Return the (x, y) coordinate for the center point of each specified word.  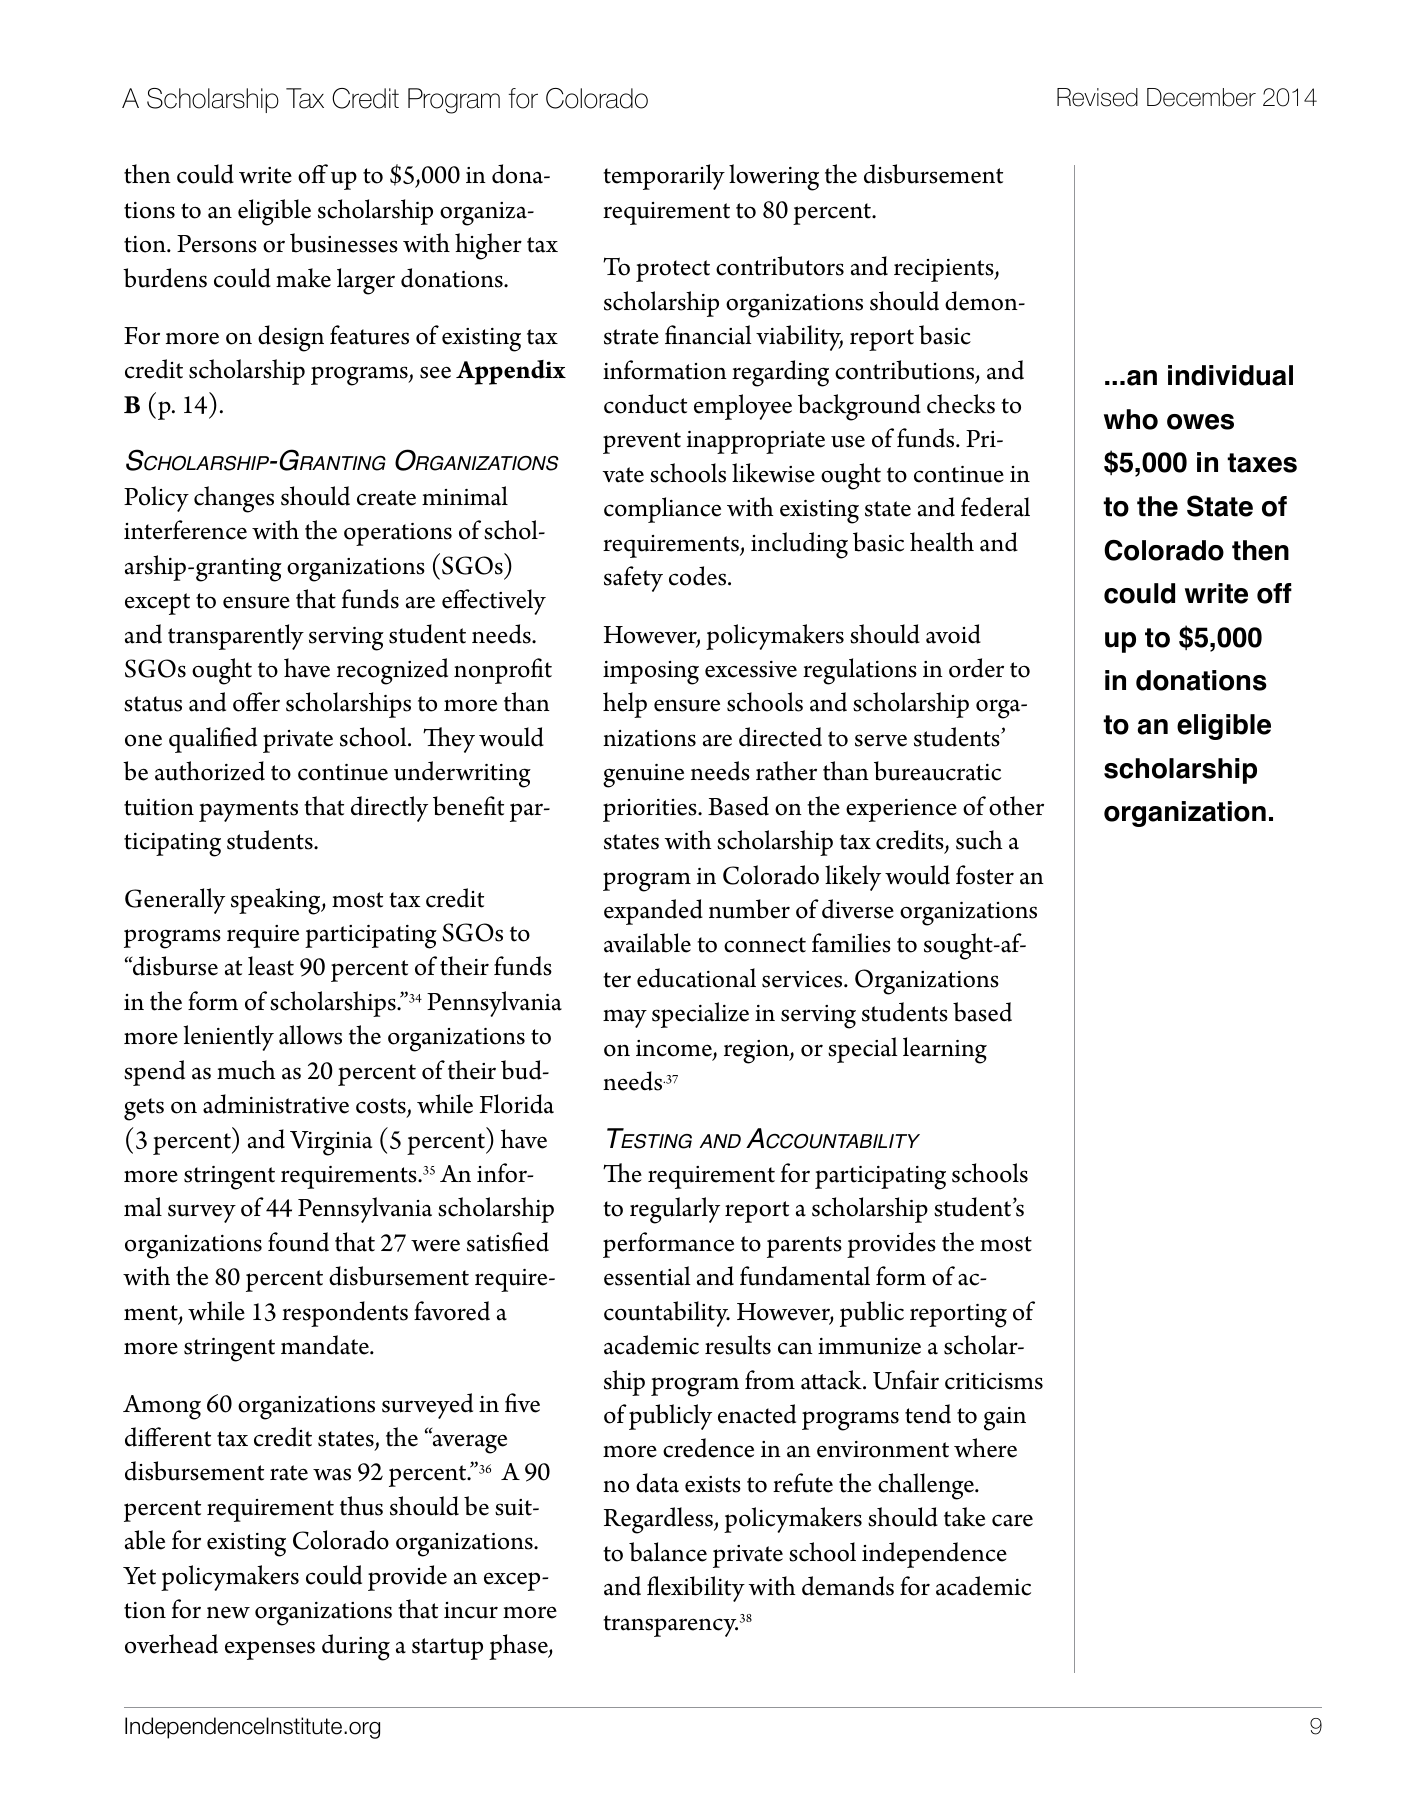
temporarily (664, 177)
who (1131, 419)
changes (234, 499)
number (749, 909)
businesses (344, 243)
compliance (662, 510)
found (298, 1242)
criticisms (994, 1381)
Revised (1097, 97)
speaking (277, 901)
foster (985, 875)
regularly (675, 1210)
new (228, 1612)
